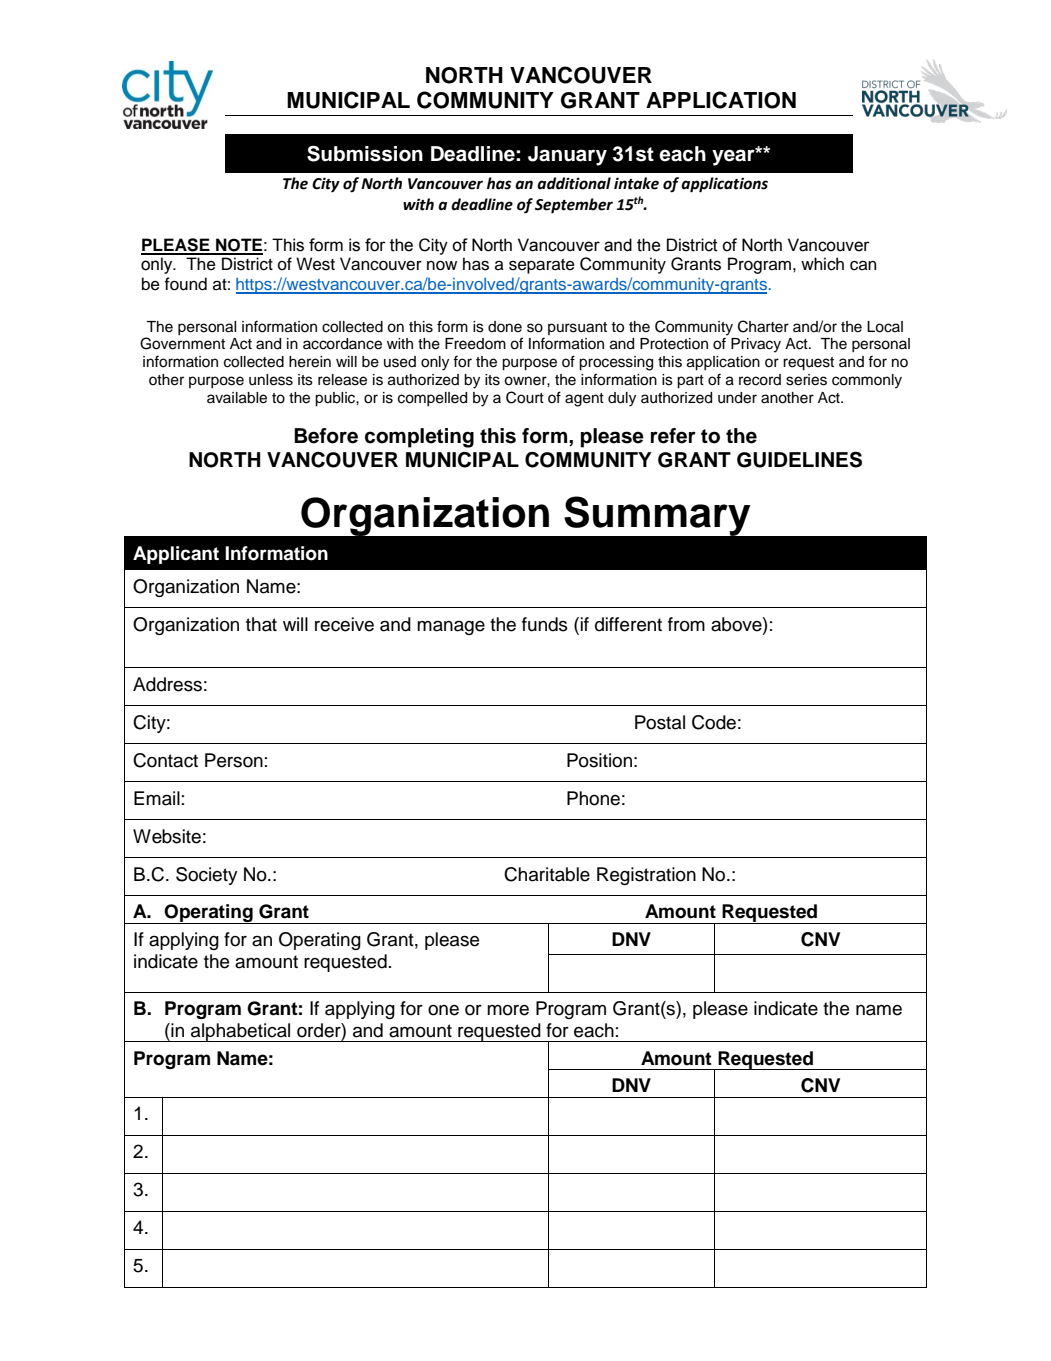 The height and width of the screenshot is (1361, 1051). What do you see at coordinates (806, 380) in the screenshot?
I see `series` at bounding box center [806, 380].
